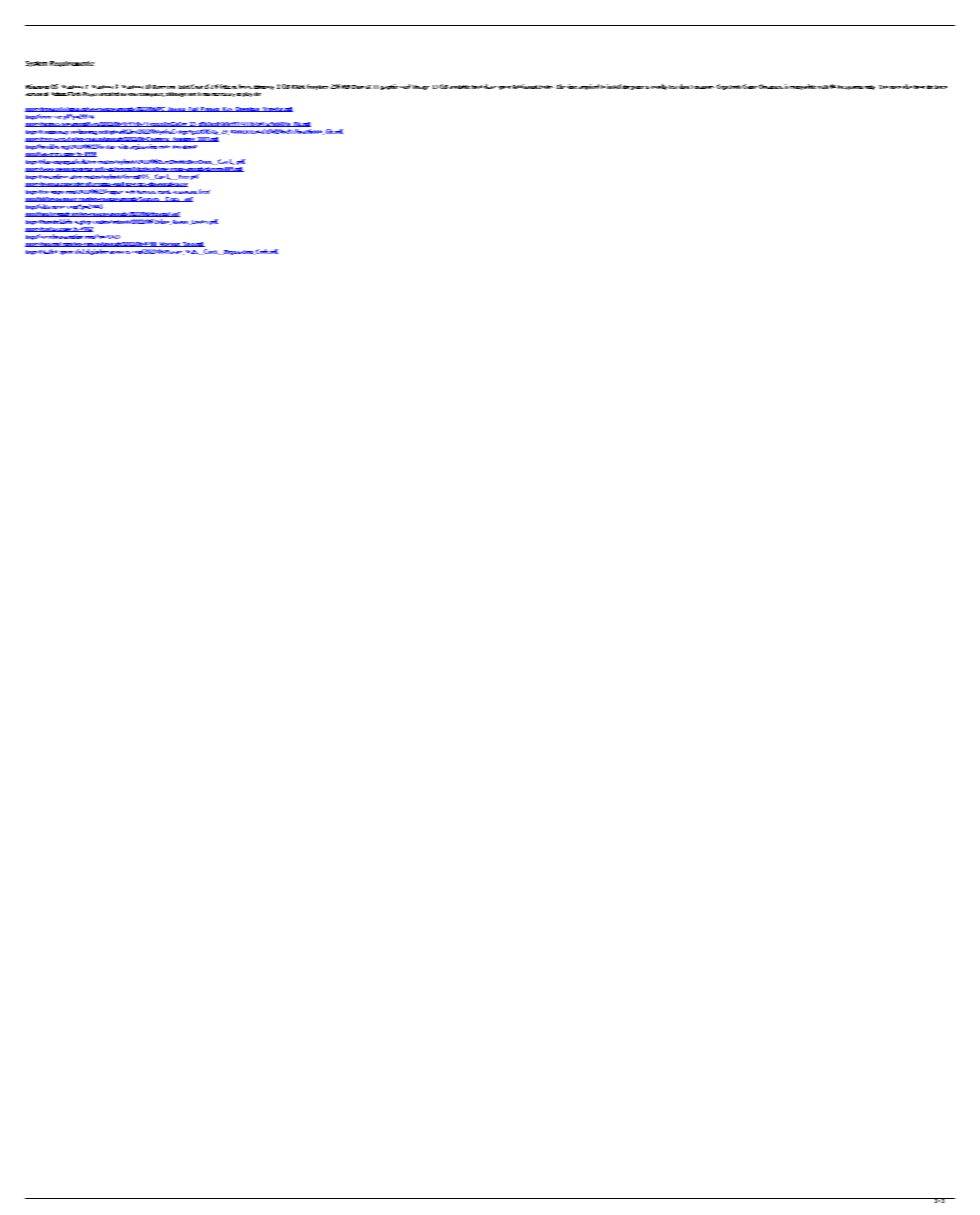  I want to click on necessary, so click(223, 95).
